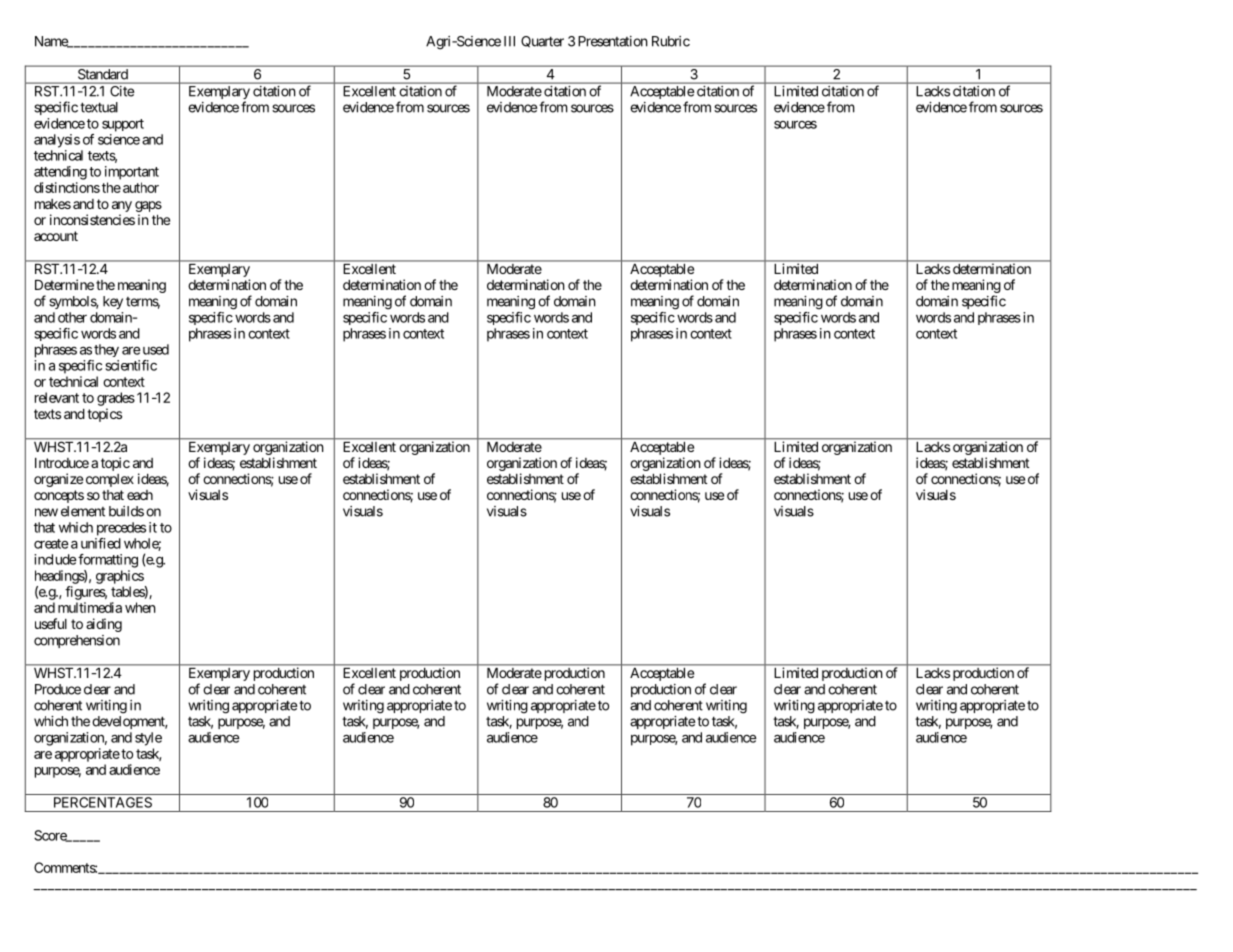 This image has height=952, width=1233. What do you see at coordinates (122, 91) in the image?
I see `Cite` at bounding box center [122, 91].
